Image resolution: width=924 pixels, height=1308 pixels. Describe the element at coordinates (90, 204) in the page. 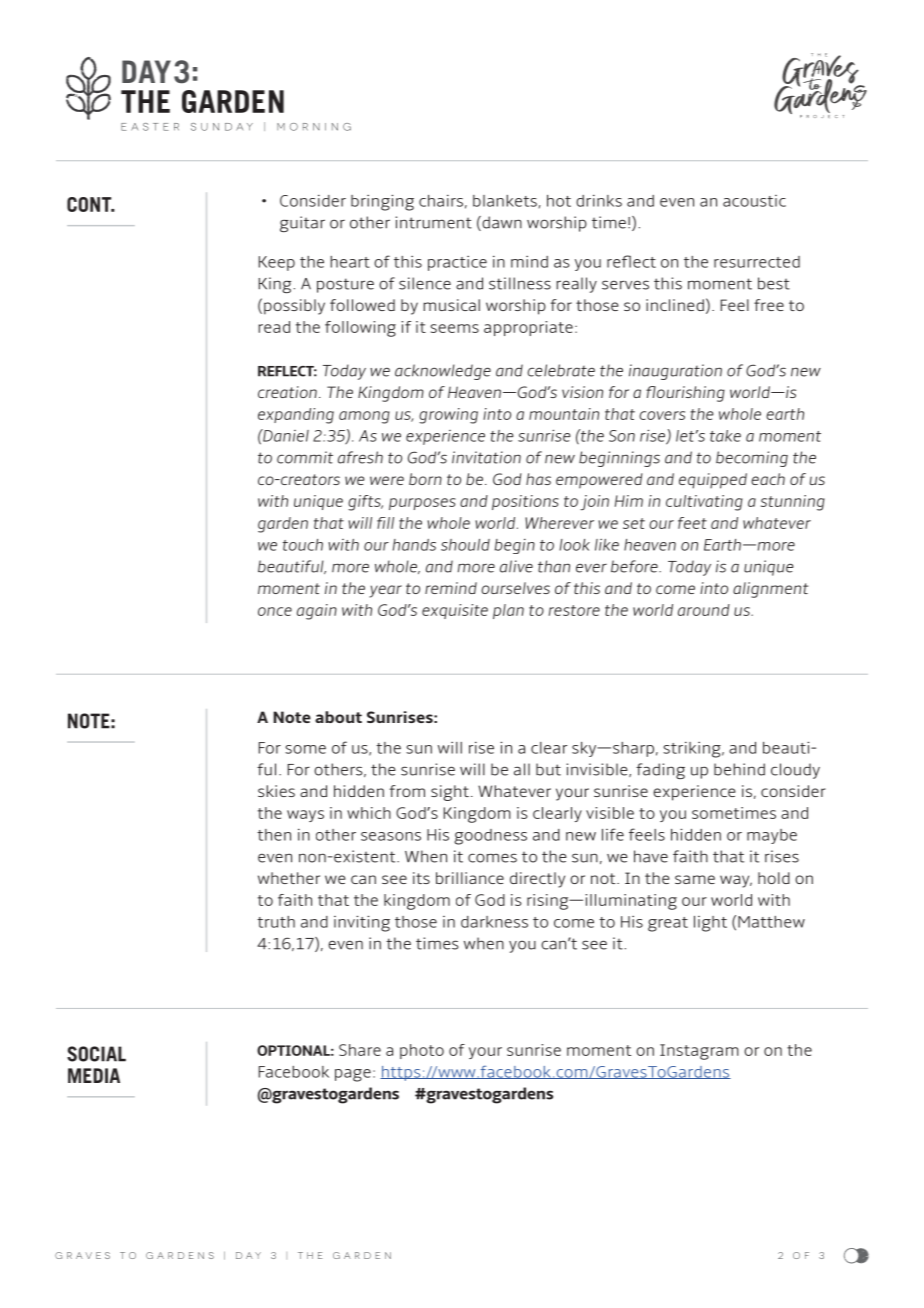

I see `CONT` at that location.
